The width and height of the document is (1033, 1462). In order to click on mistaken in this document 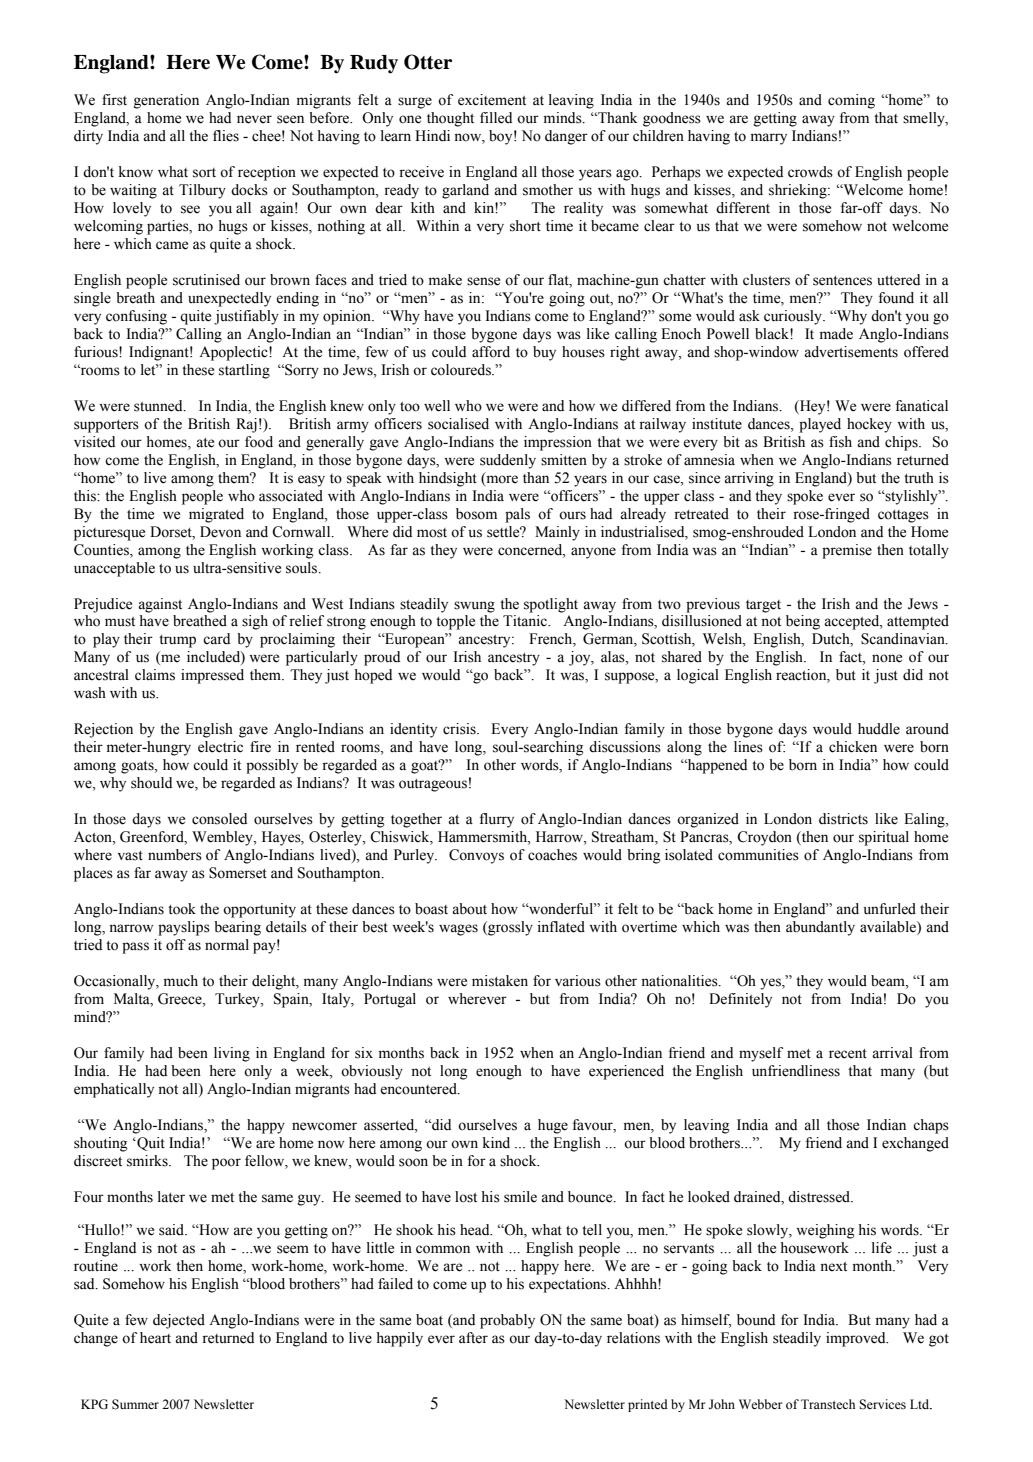, I will do `click(500, 981)`.
